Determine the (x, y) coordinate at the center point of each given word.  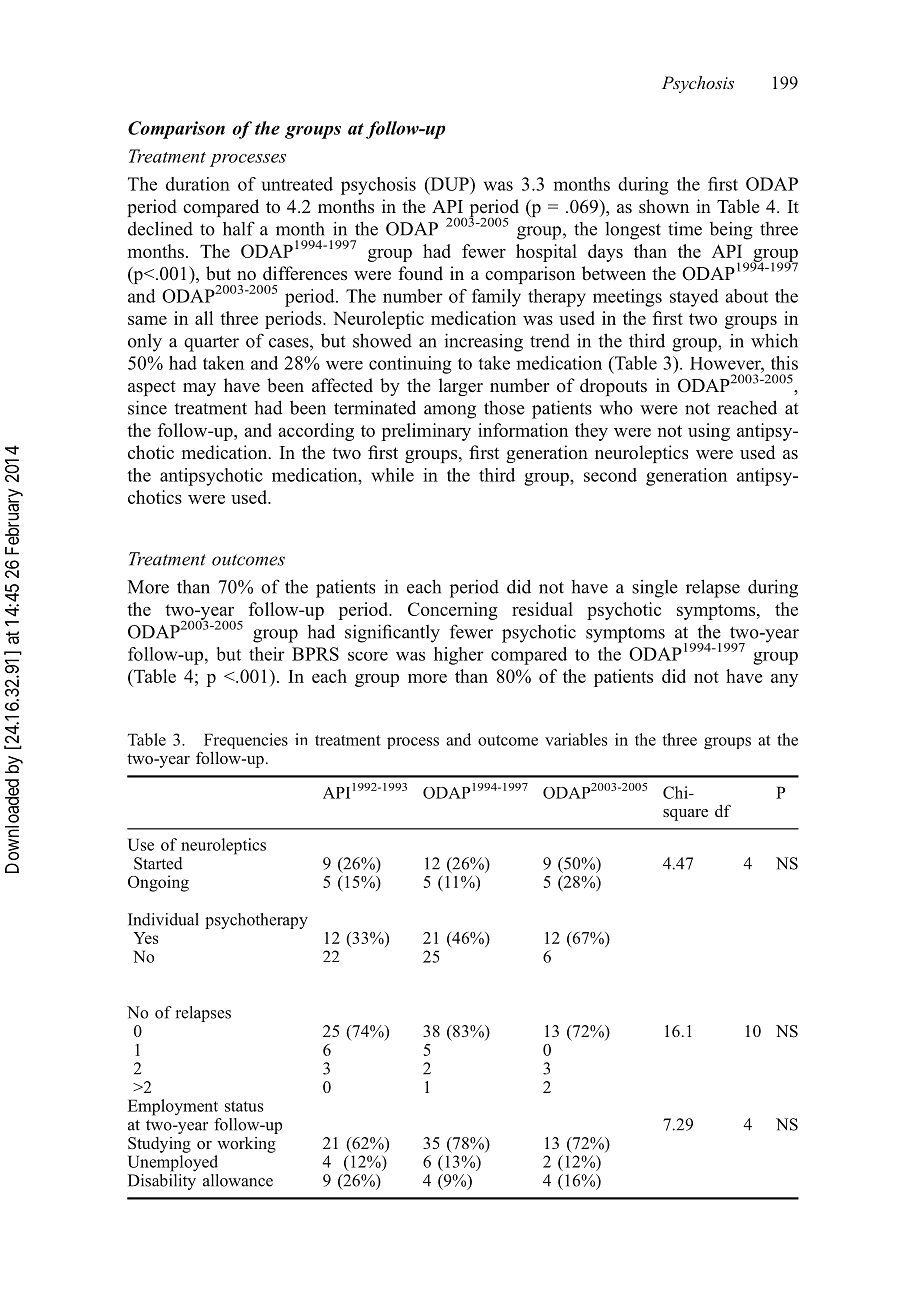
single (655, 588)
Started (158, 863)
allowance (238, 1180)
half (239, 228)
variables (576, 739)
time (685, 229)
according (316, 432)
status (244, 1106)
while (392, 475)
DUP (449, 185)
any (784, 680)
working (246, 1145)
